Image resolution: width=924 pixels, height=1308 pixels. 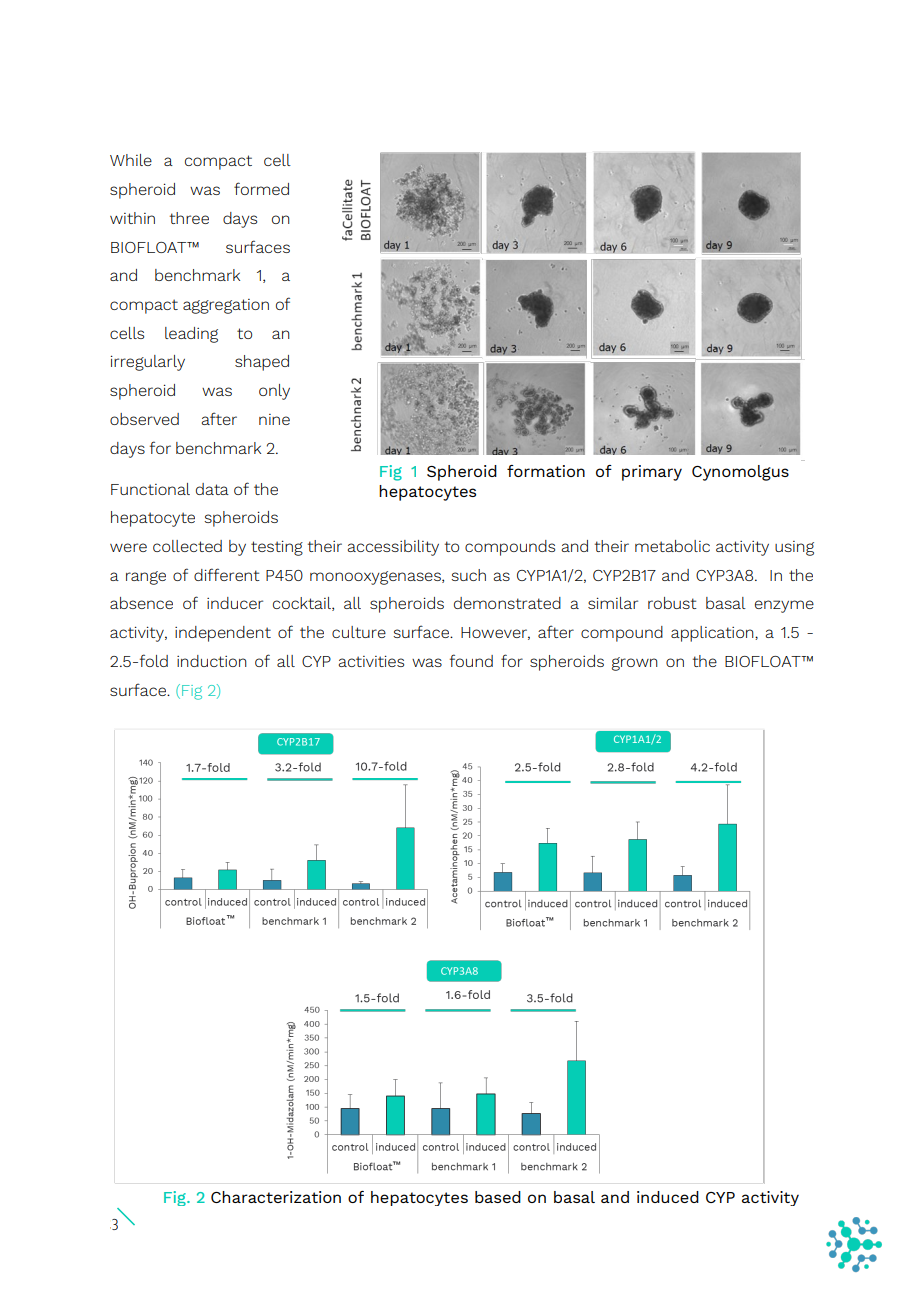 I want to click on activities, so click(x=371, y=661).
